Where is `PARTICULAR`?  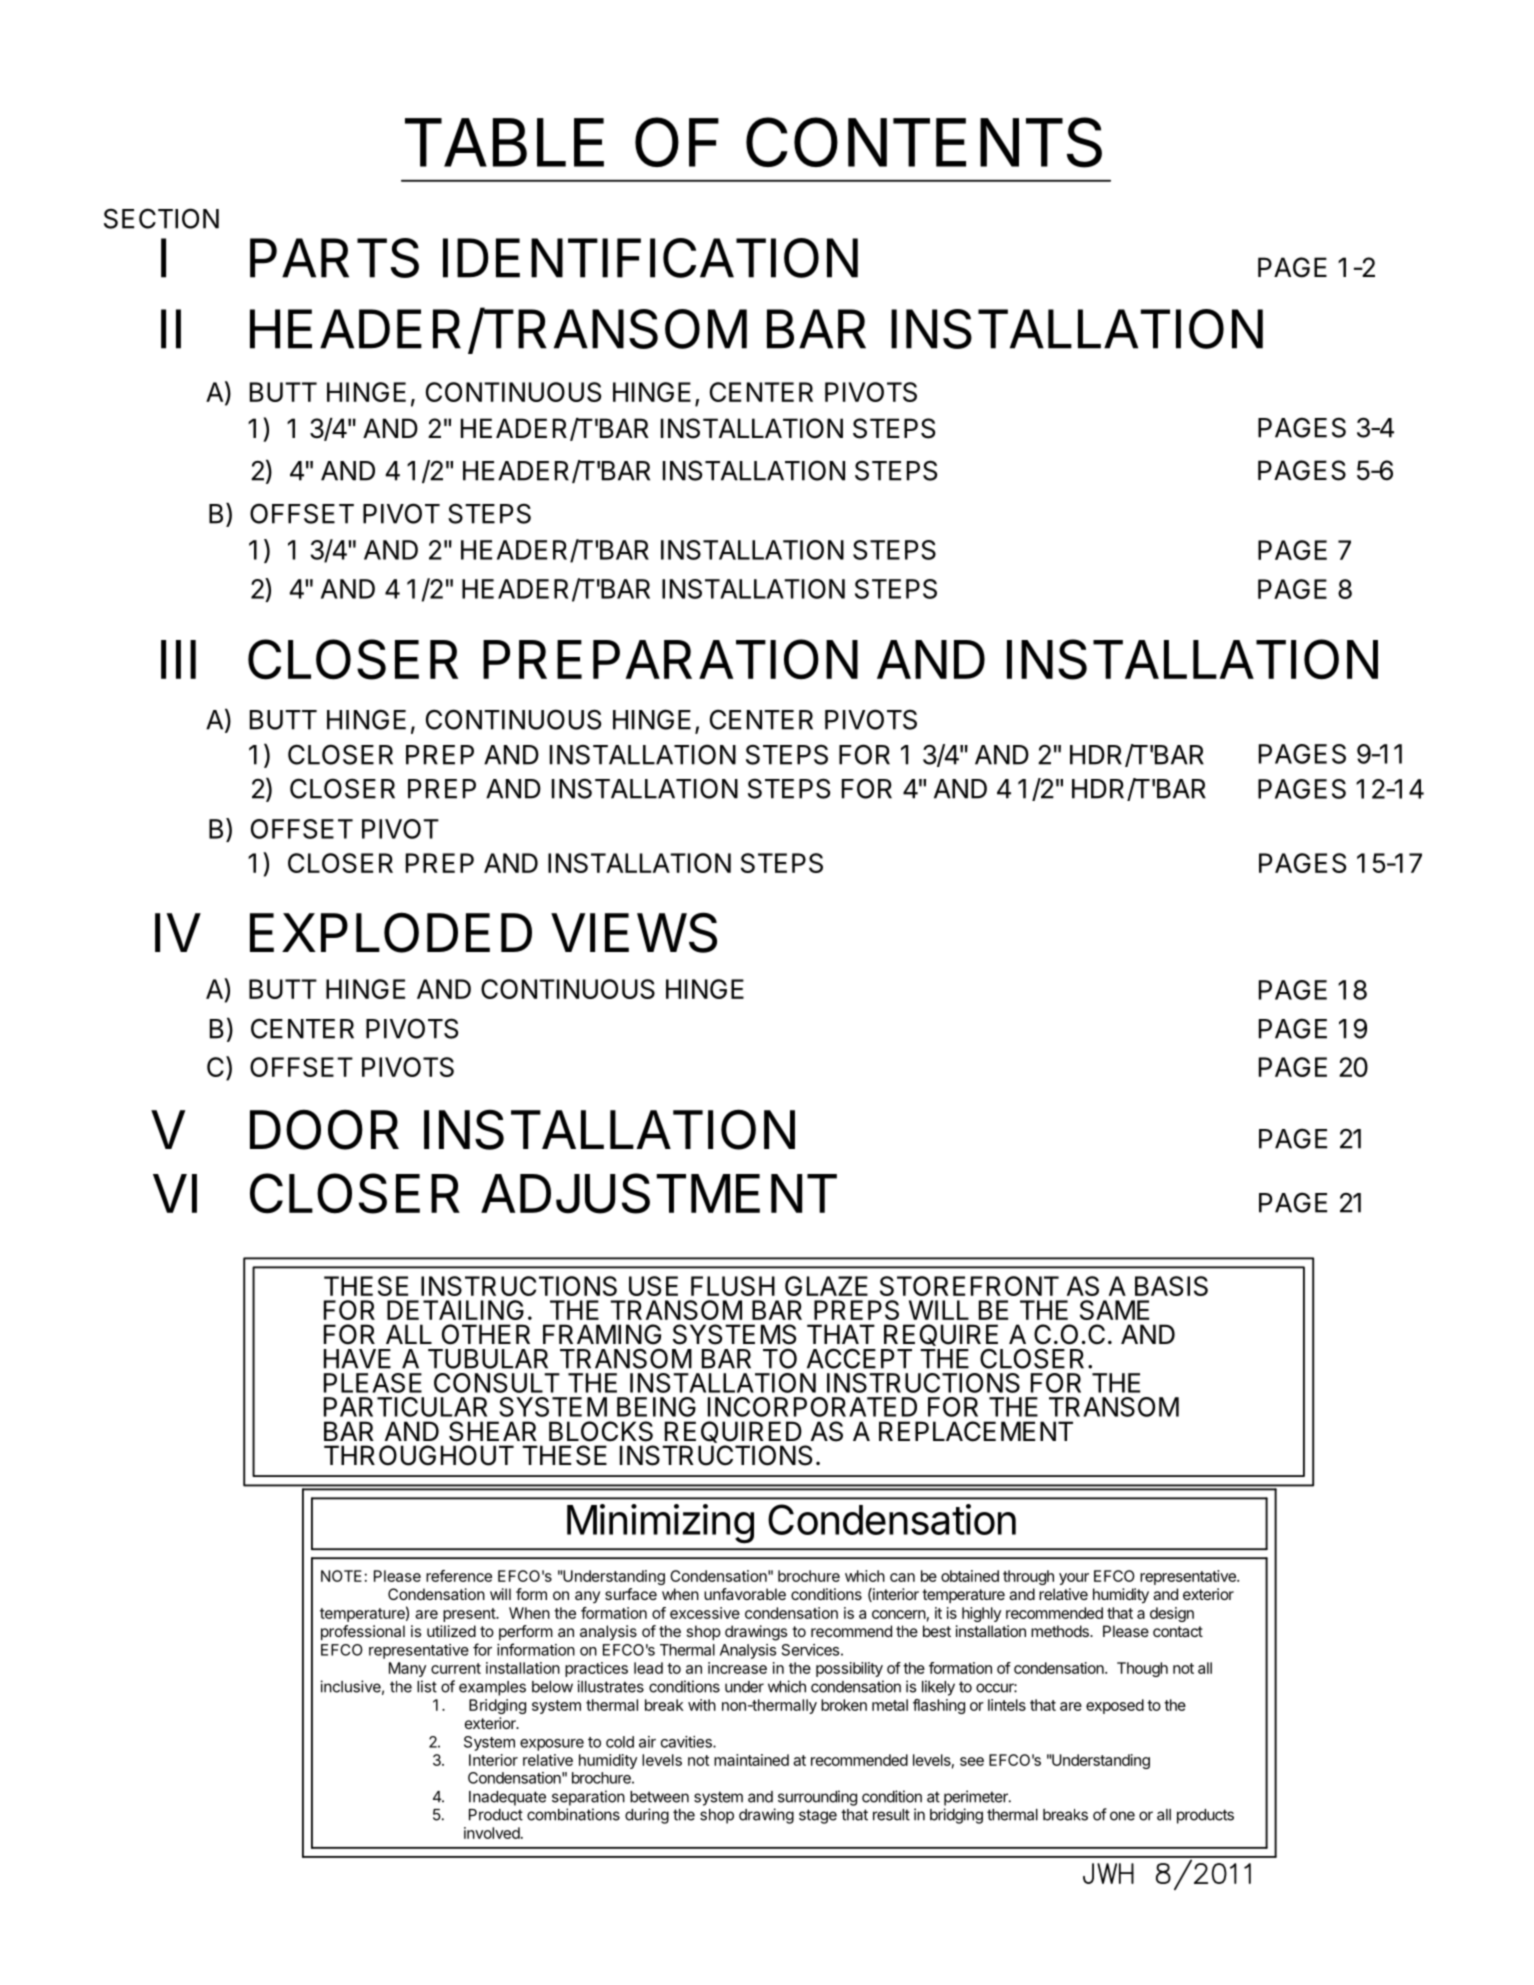 PARTICULAR is located at coordinates (405, 1407).
